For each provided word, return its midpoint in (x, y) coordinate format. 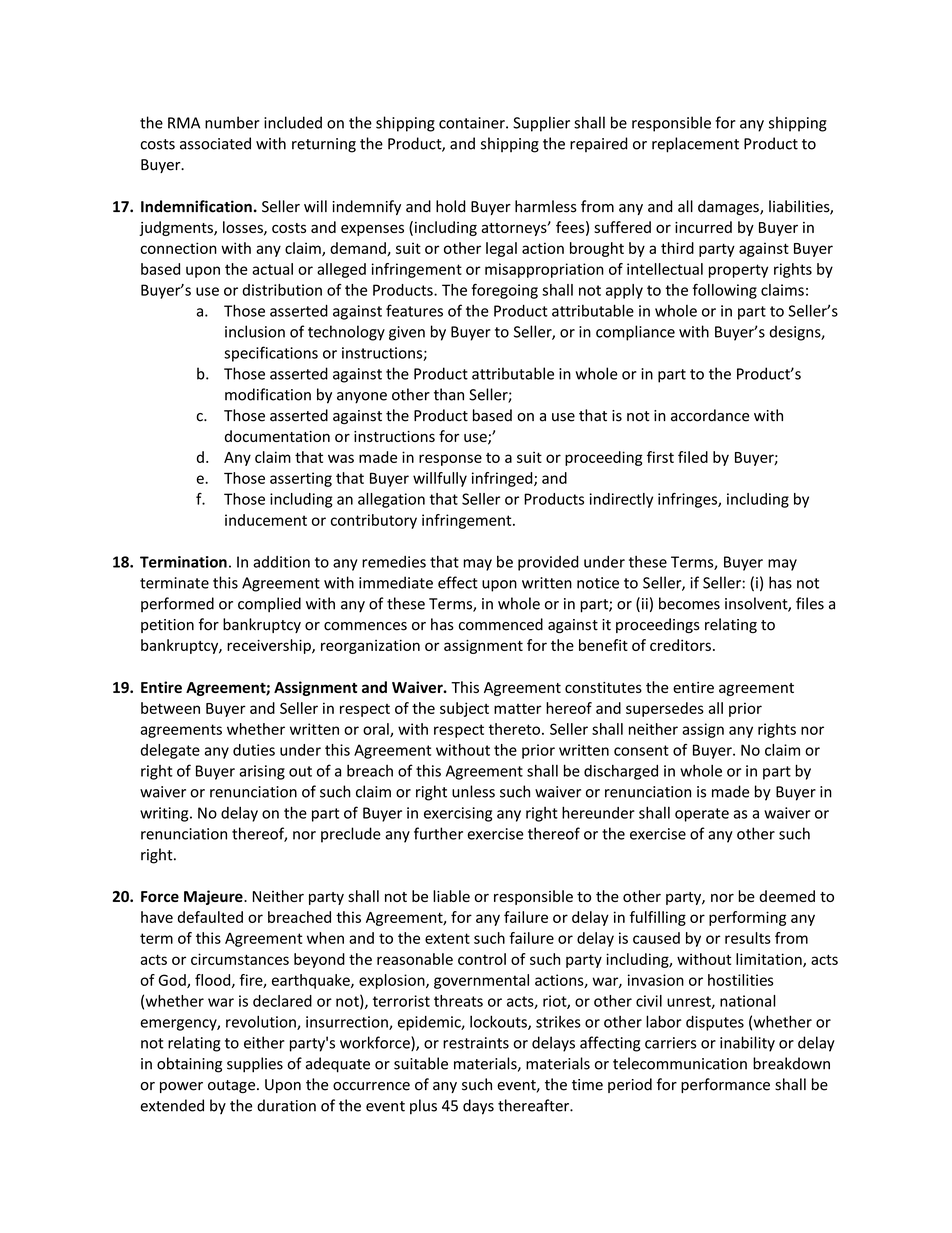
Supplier (541, 124)
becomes (689, 603)
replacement (695, 145)
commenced (501, 624)
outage (233, 1086)
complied (269, 605)
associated (215, 143)
